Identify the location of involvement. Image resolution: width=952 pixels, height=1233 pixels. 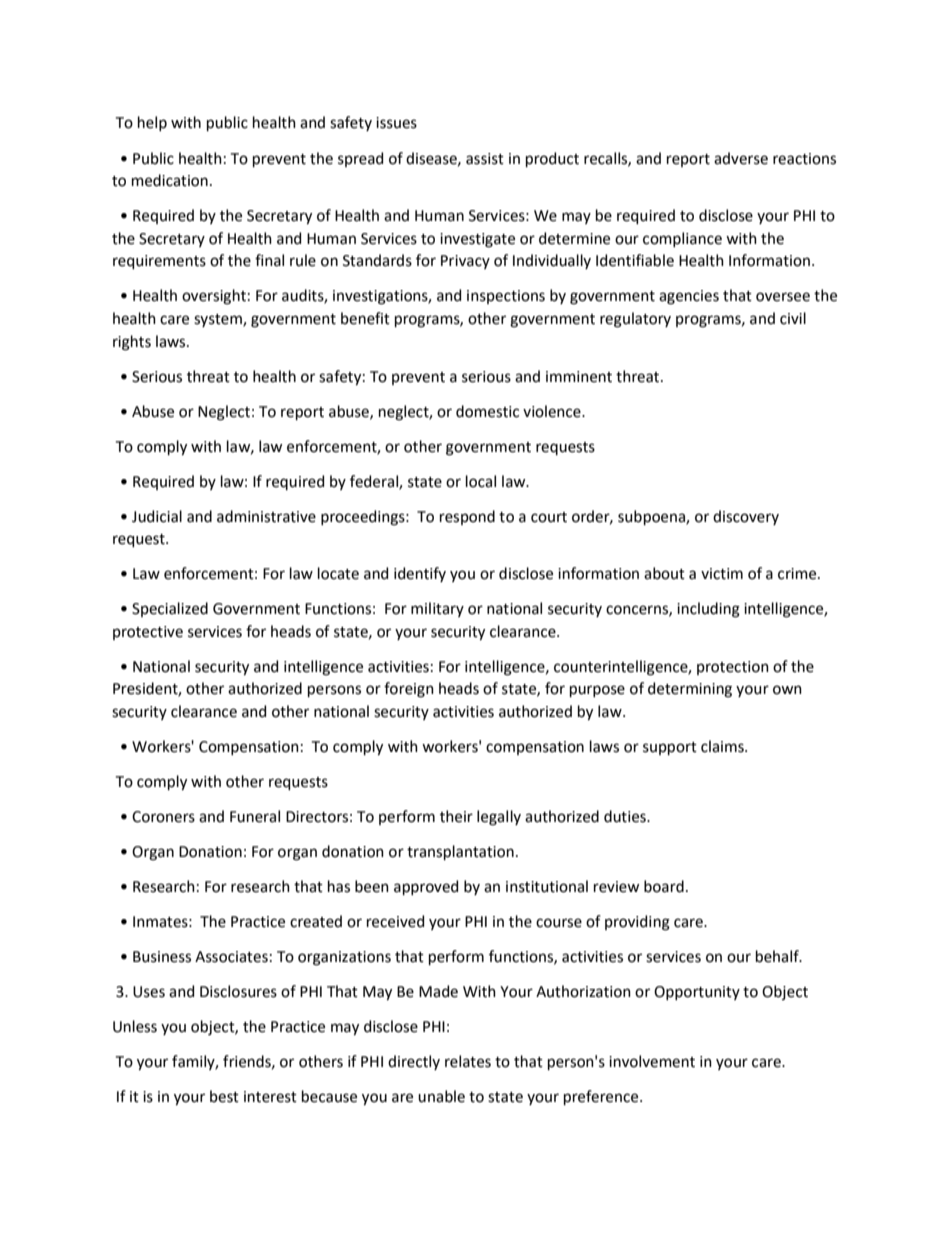
(652, 1061).
